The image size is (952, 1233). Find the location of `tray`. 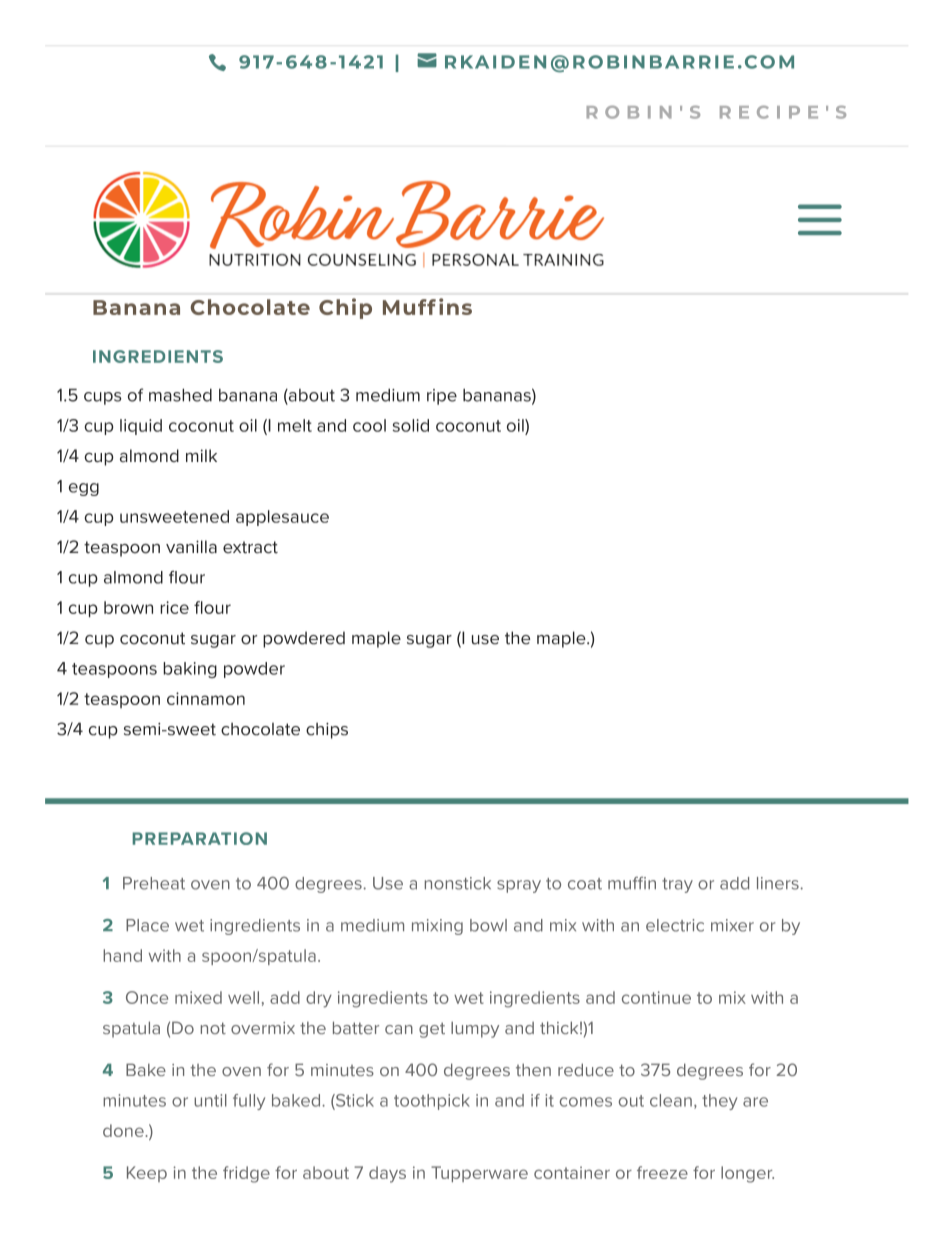

tray is located at coordinates (677, 885).
